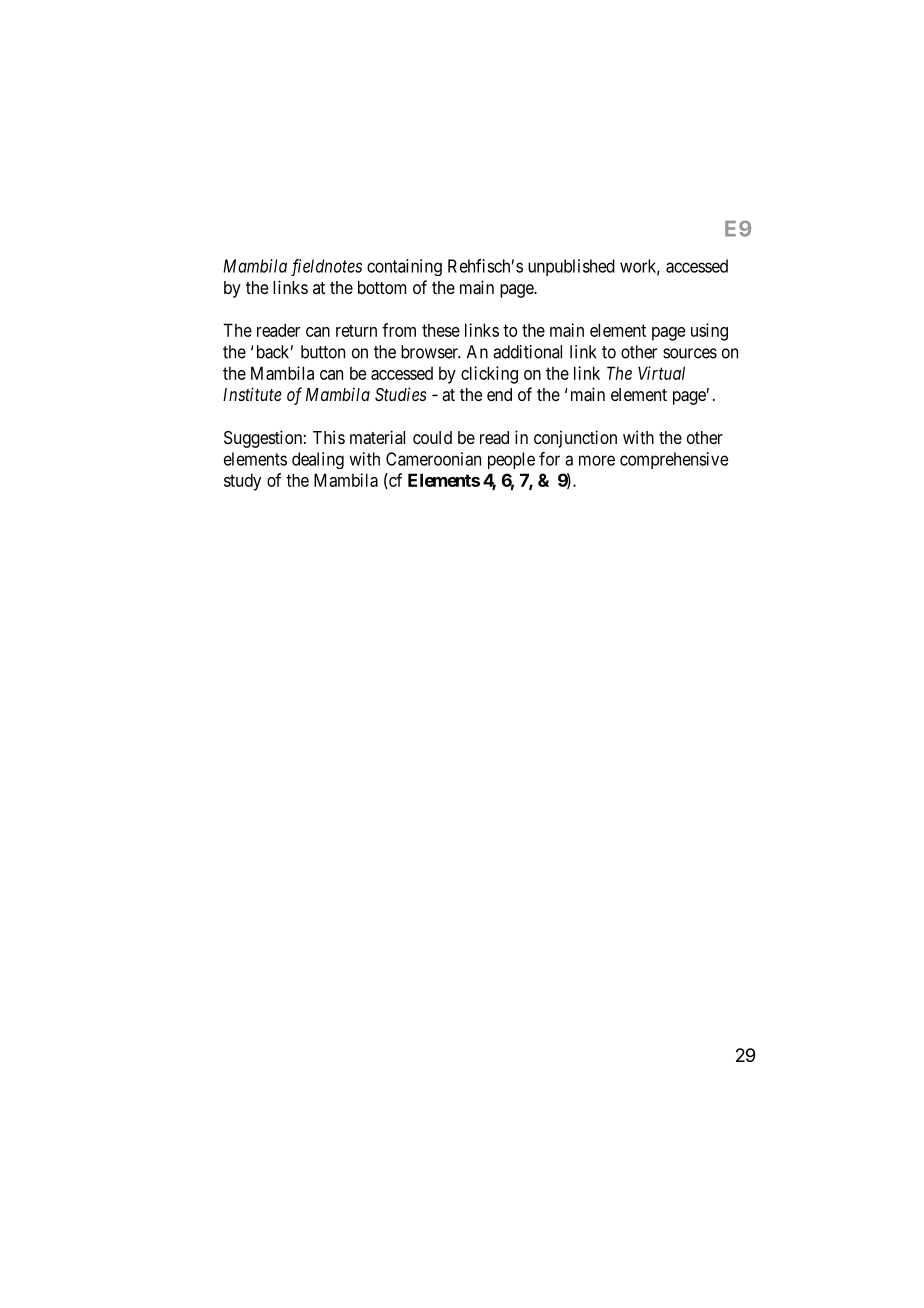 The image size is (924, 1308). What do you see at coordinates (382, 287) in the page?
I see `bottom` at bounding box center [382, 287].
